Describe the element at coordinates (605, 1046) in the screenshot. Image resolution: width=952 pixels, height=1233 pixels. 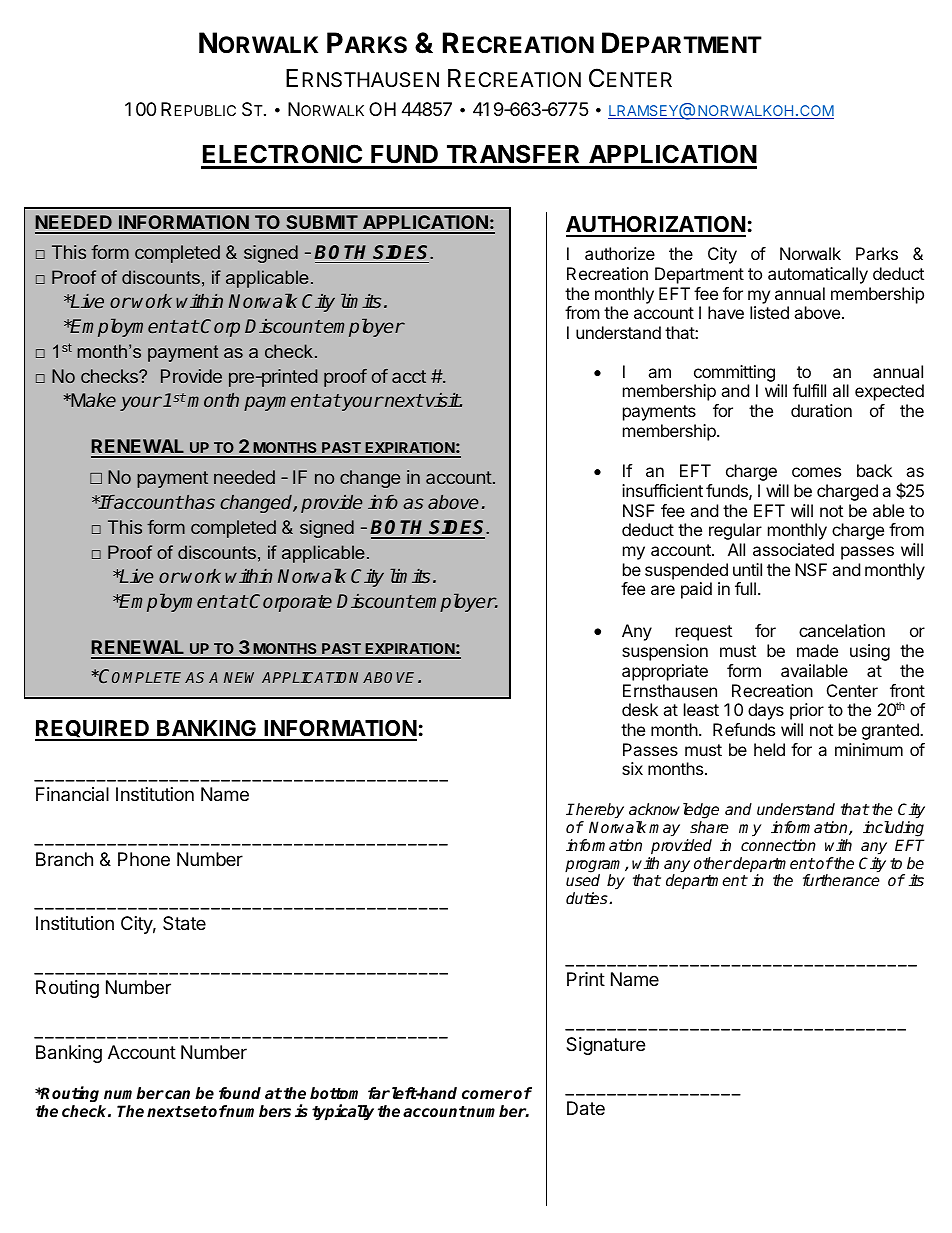
I see `Signature` at that location.
